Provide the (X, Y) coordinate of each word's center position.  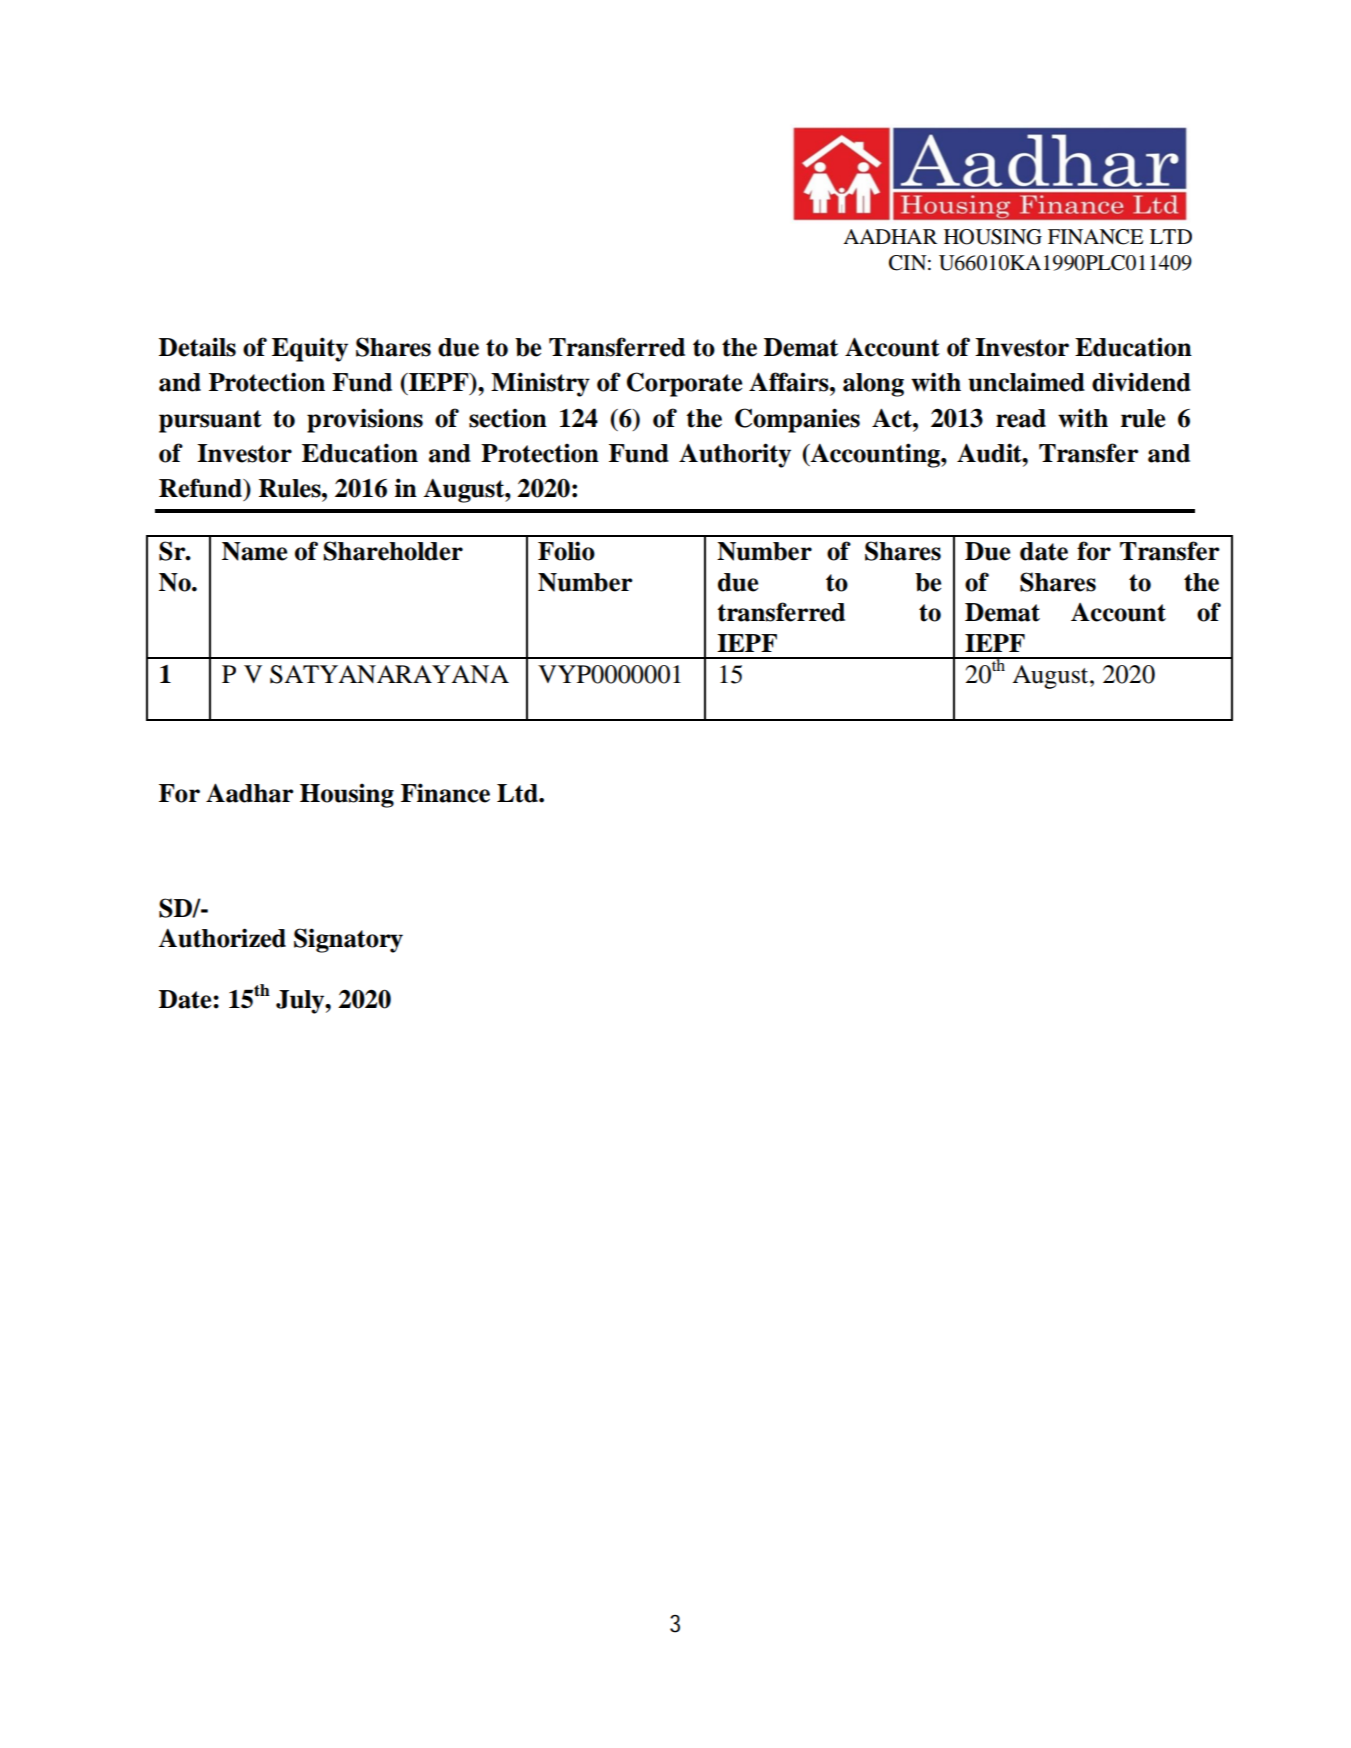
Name (254, 551)
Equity (310, 349)
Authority (735, 455)
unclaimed (1026, 382)
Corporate (684, 384)
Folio (566, 551)
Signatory (348, 940)
